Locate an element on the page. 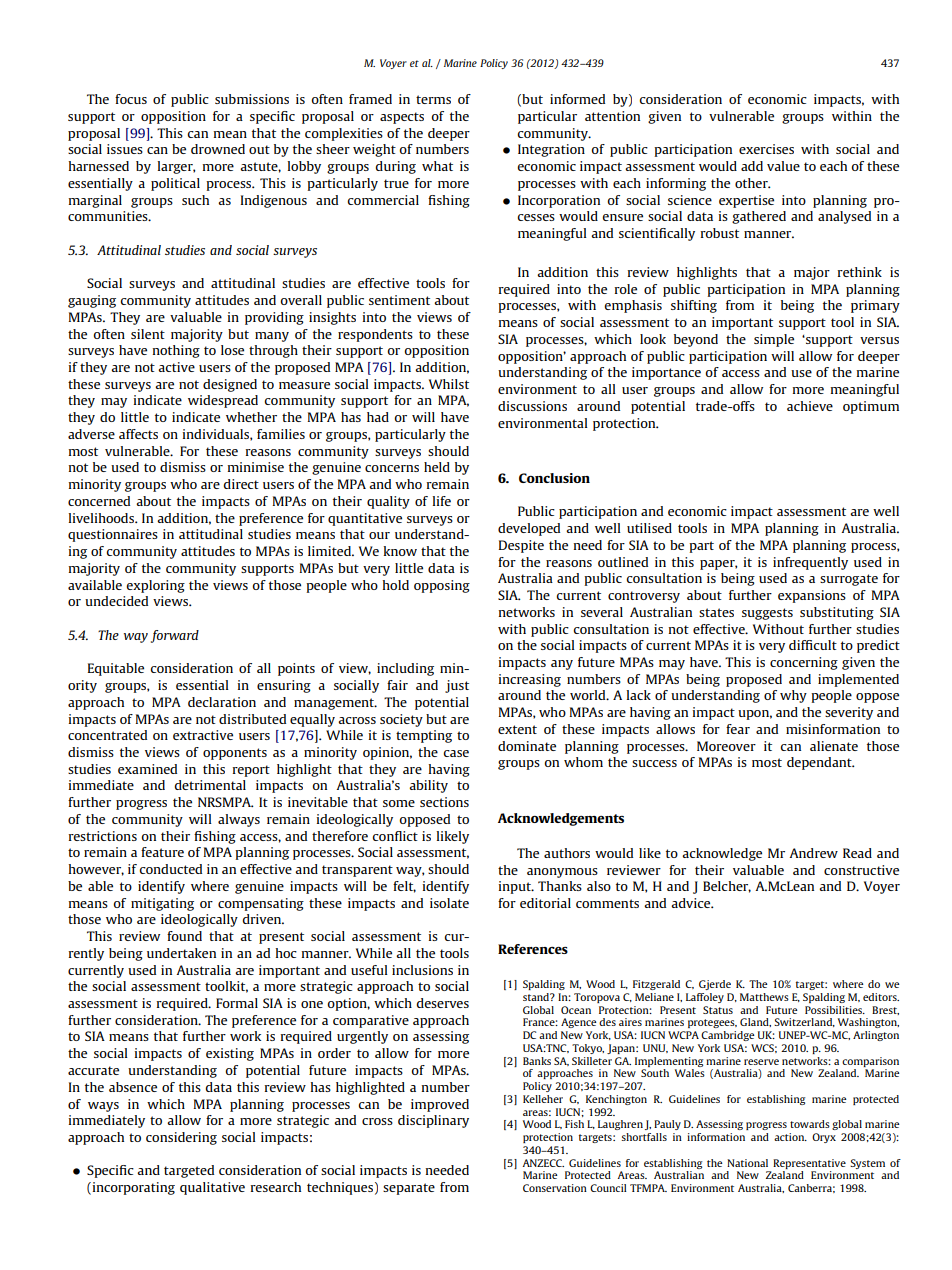  drowned is located at coordinates (218, 149).
